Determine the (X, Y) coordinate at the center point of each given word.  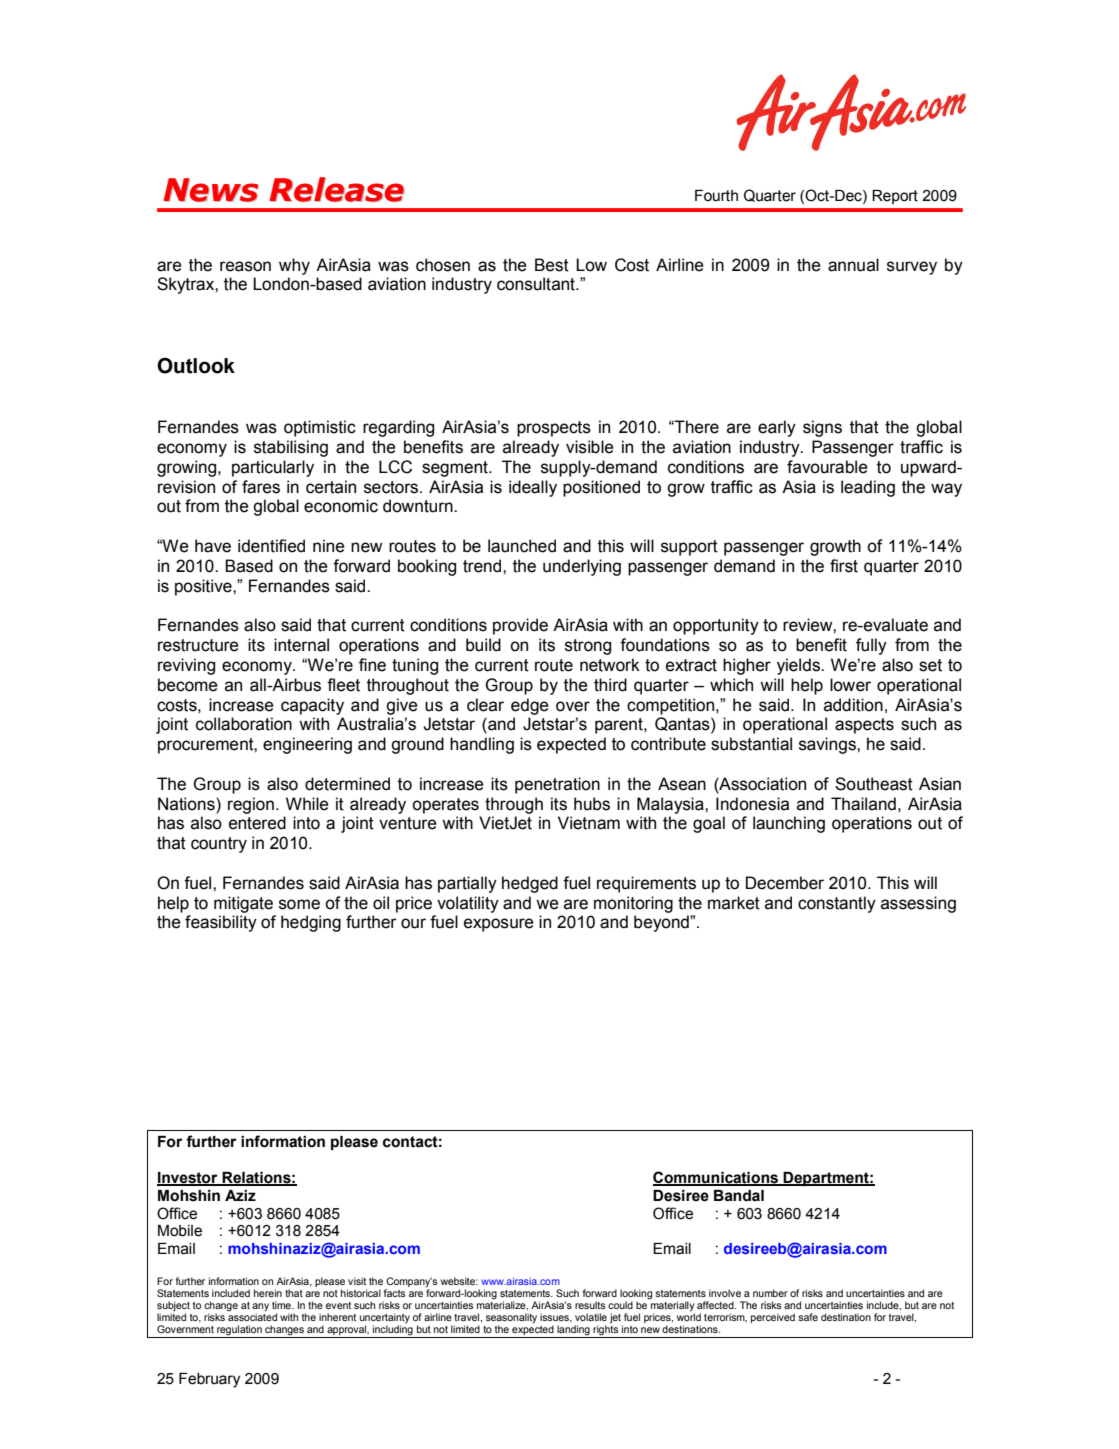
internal (301, 645)
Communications (716, 1178)
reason (245, 266)
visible (590, 447)
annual (853, 265)
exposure (499, 925)
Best (552, 265)
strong (588, 647)
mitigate (243, 904)
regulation (239, 1331)
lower (850, 685)
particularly (273, 468)
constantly (837, 904)
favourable (827, 467)
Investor (188, 1179)
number (770, 1293)
